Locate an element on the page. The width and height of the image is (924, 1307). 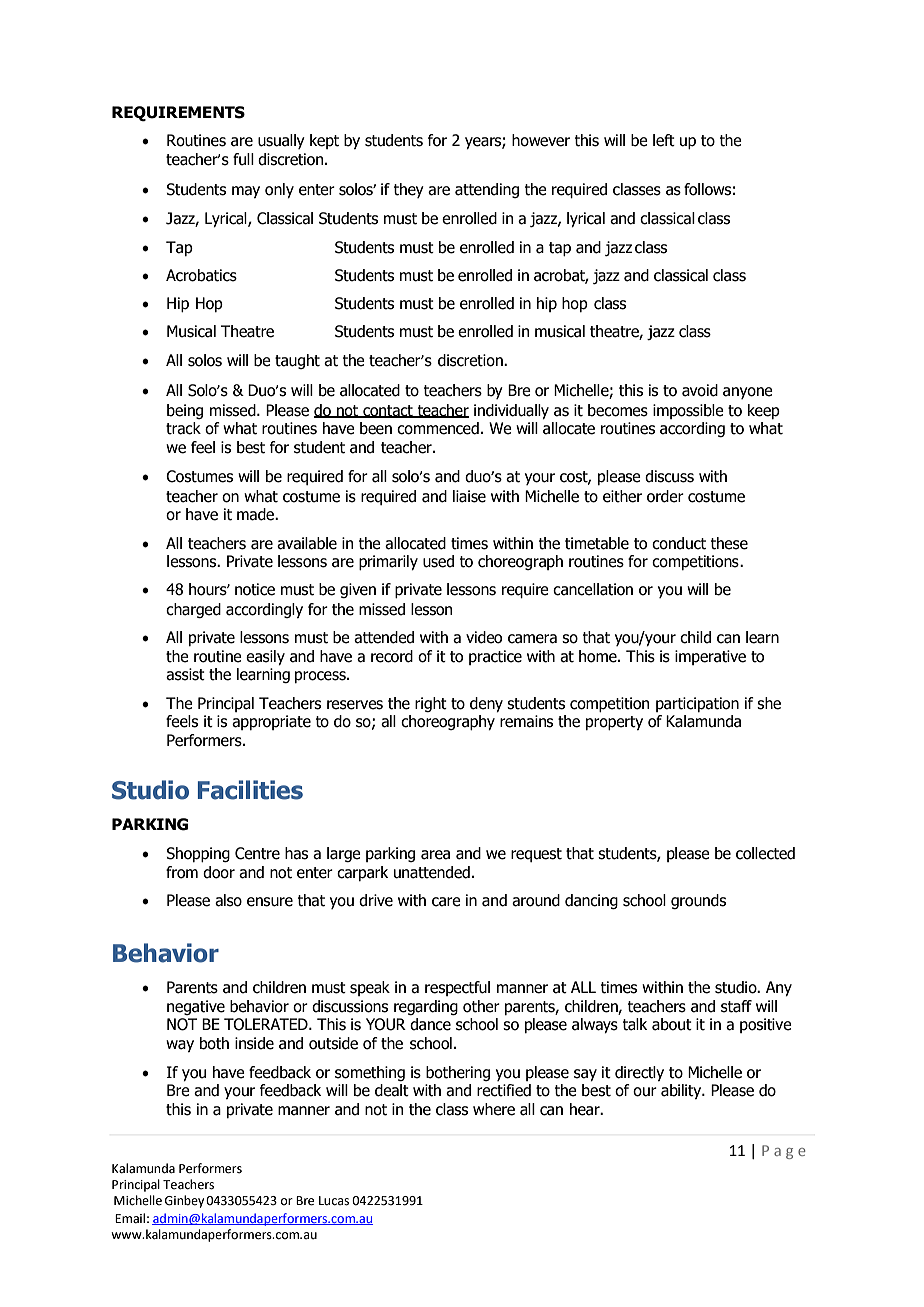
Email is located at coordinates (130, 1218).
